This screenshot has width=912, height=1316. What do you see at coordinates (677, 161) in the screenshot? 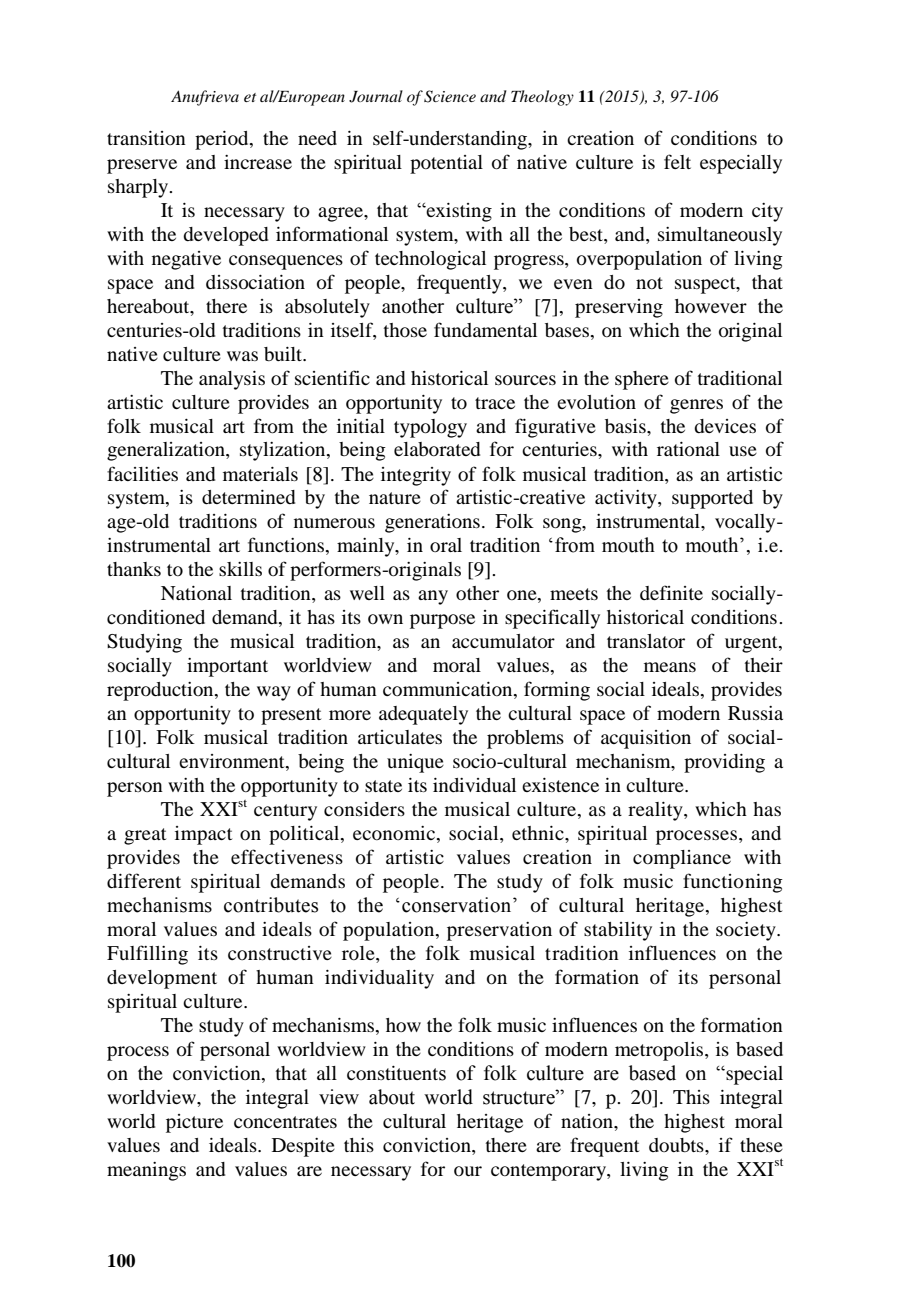
I see `felt` at bounding box center [677, 161].
